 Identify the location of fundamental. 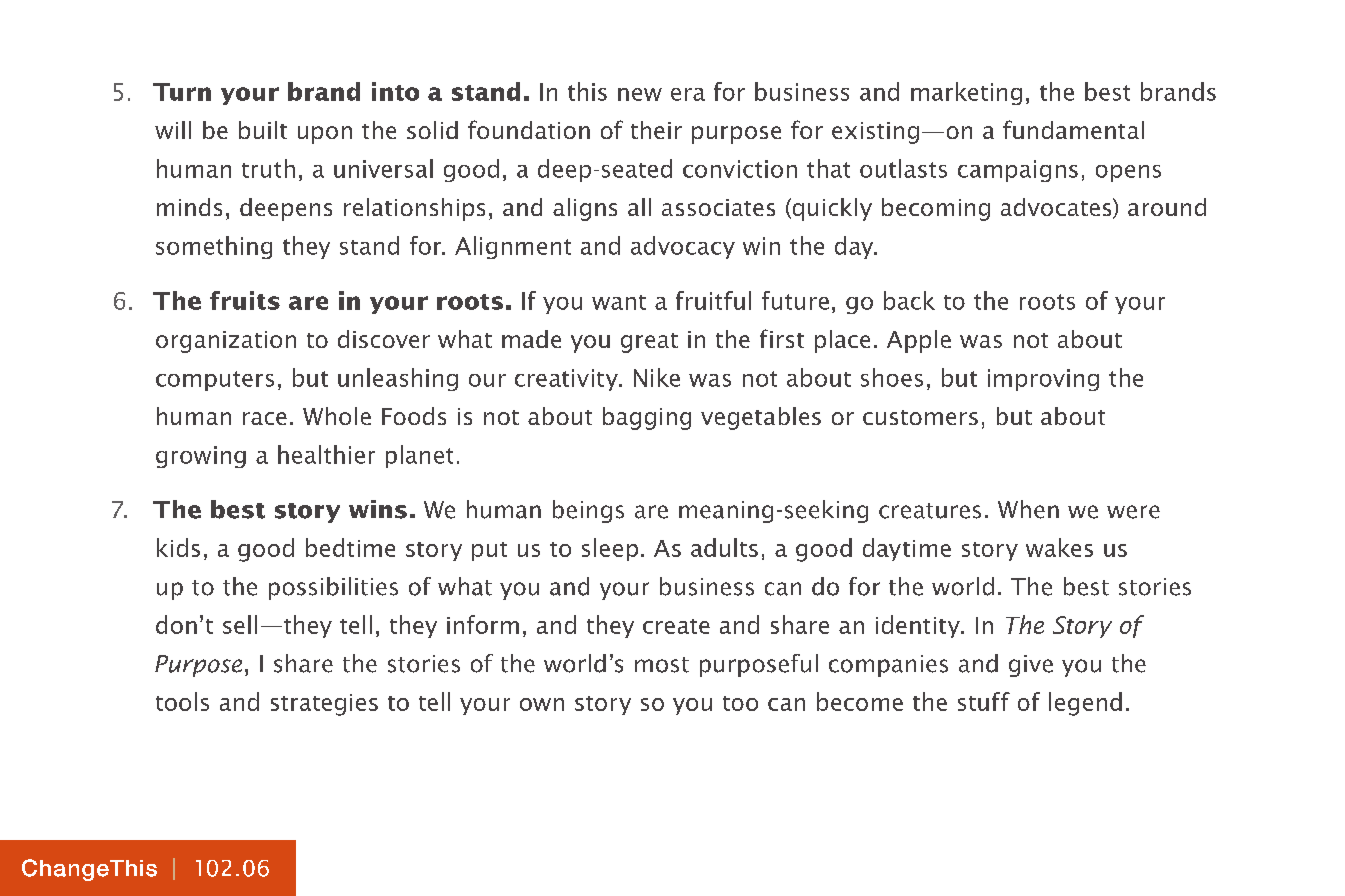
(1073, 129).
